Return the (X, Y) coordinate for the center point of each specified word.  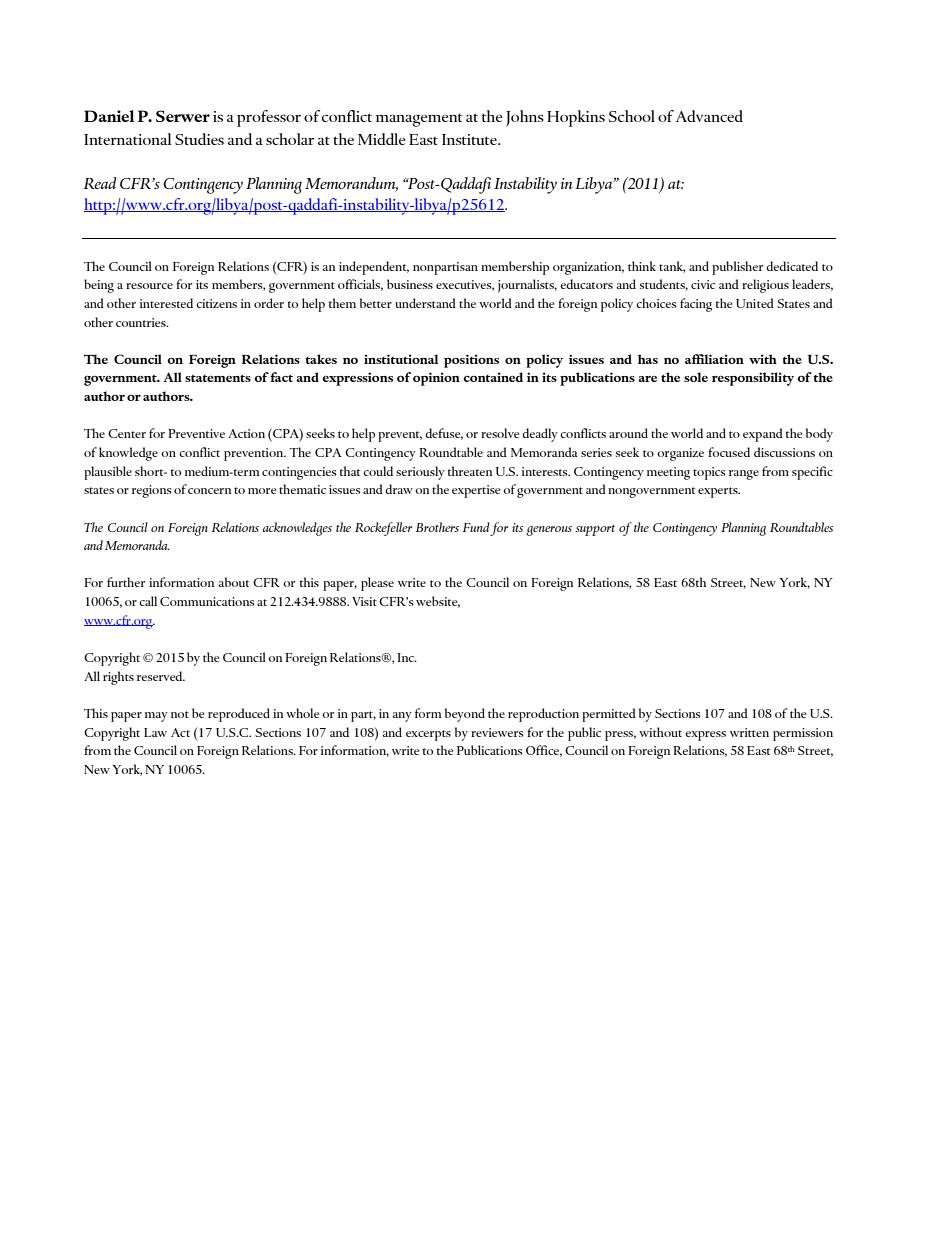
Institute (470, 139)
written (749, 732)
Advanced (709, 116)
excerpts (428, 735)
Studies (199, 139)
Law (155, 732)
